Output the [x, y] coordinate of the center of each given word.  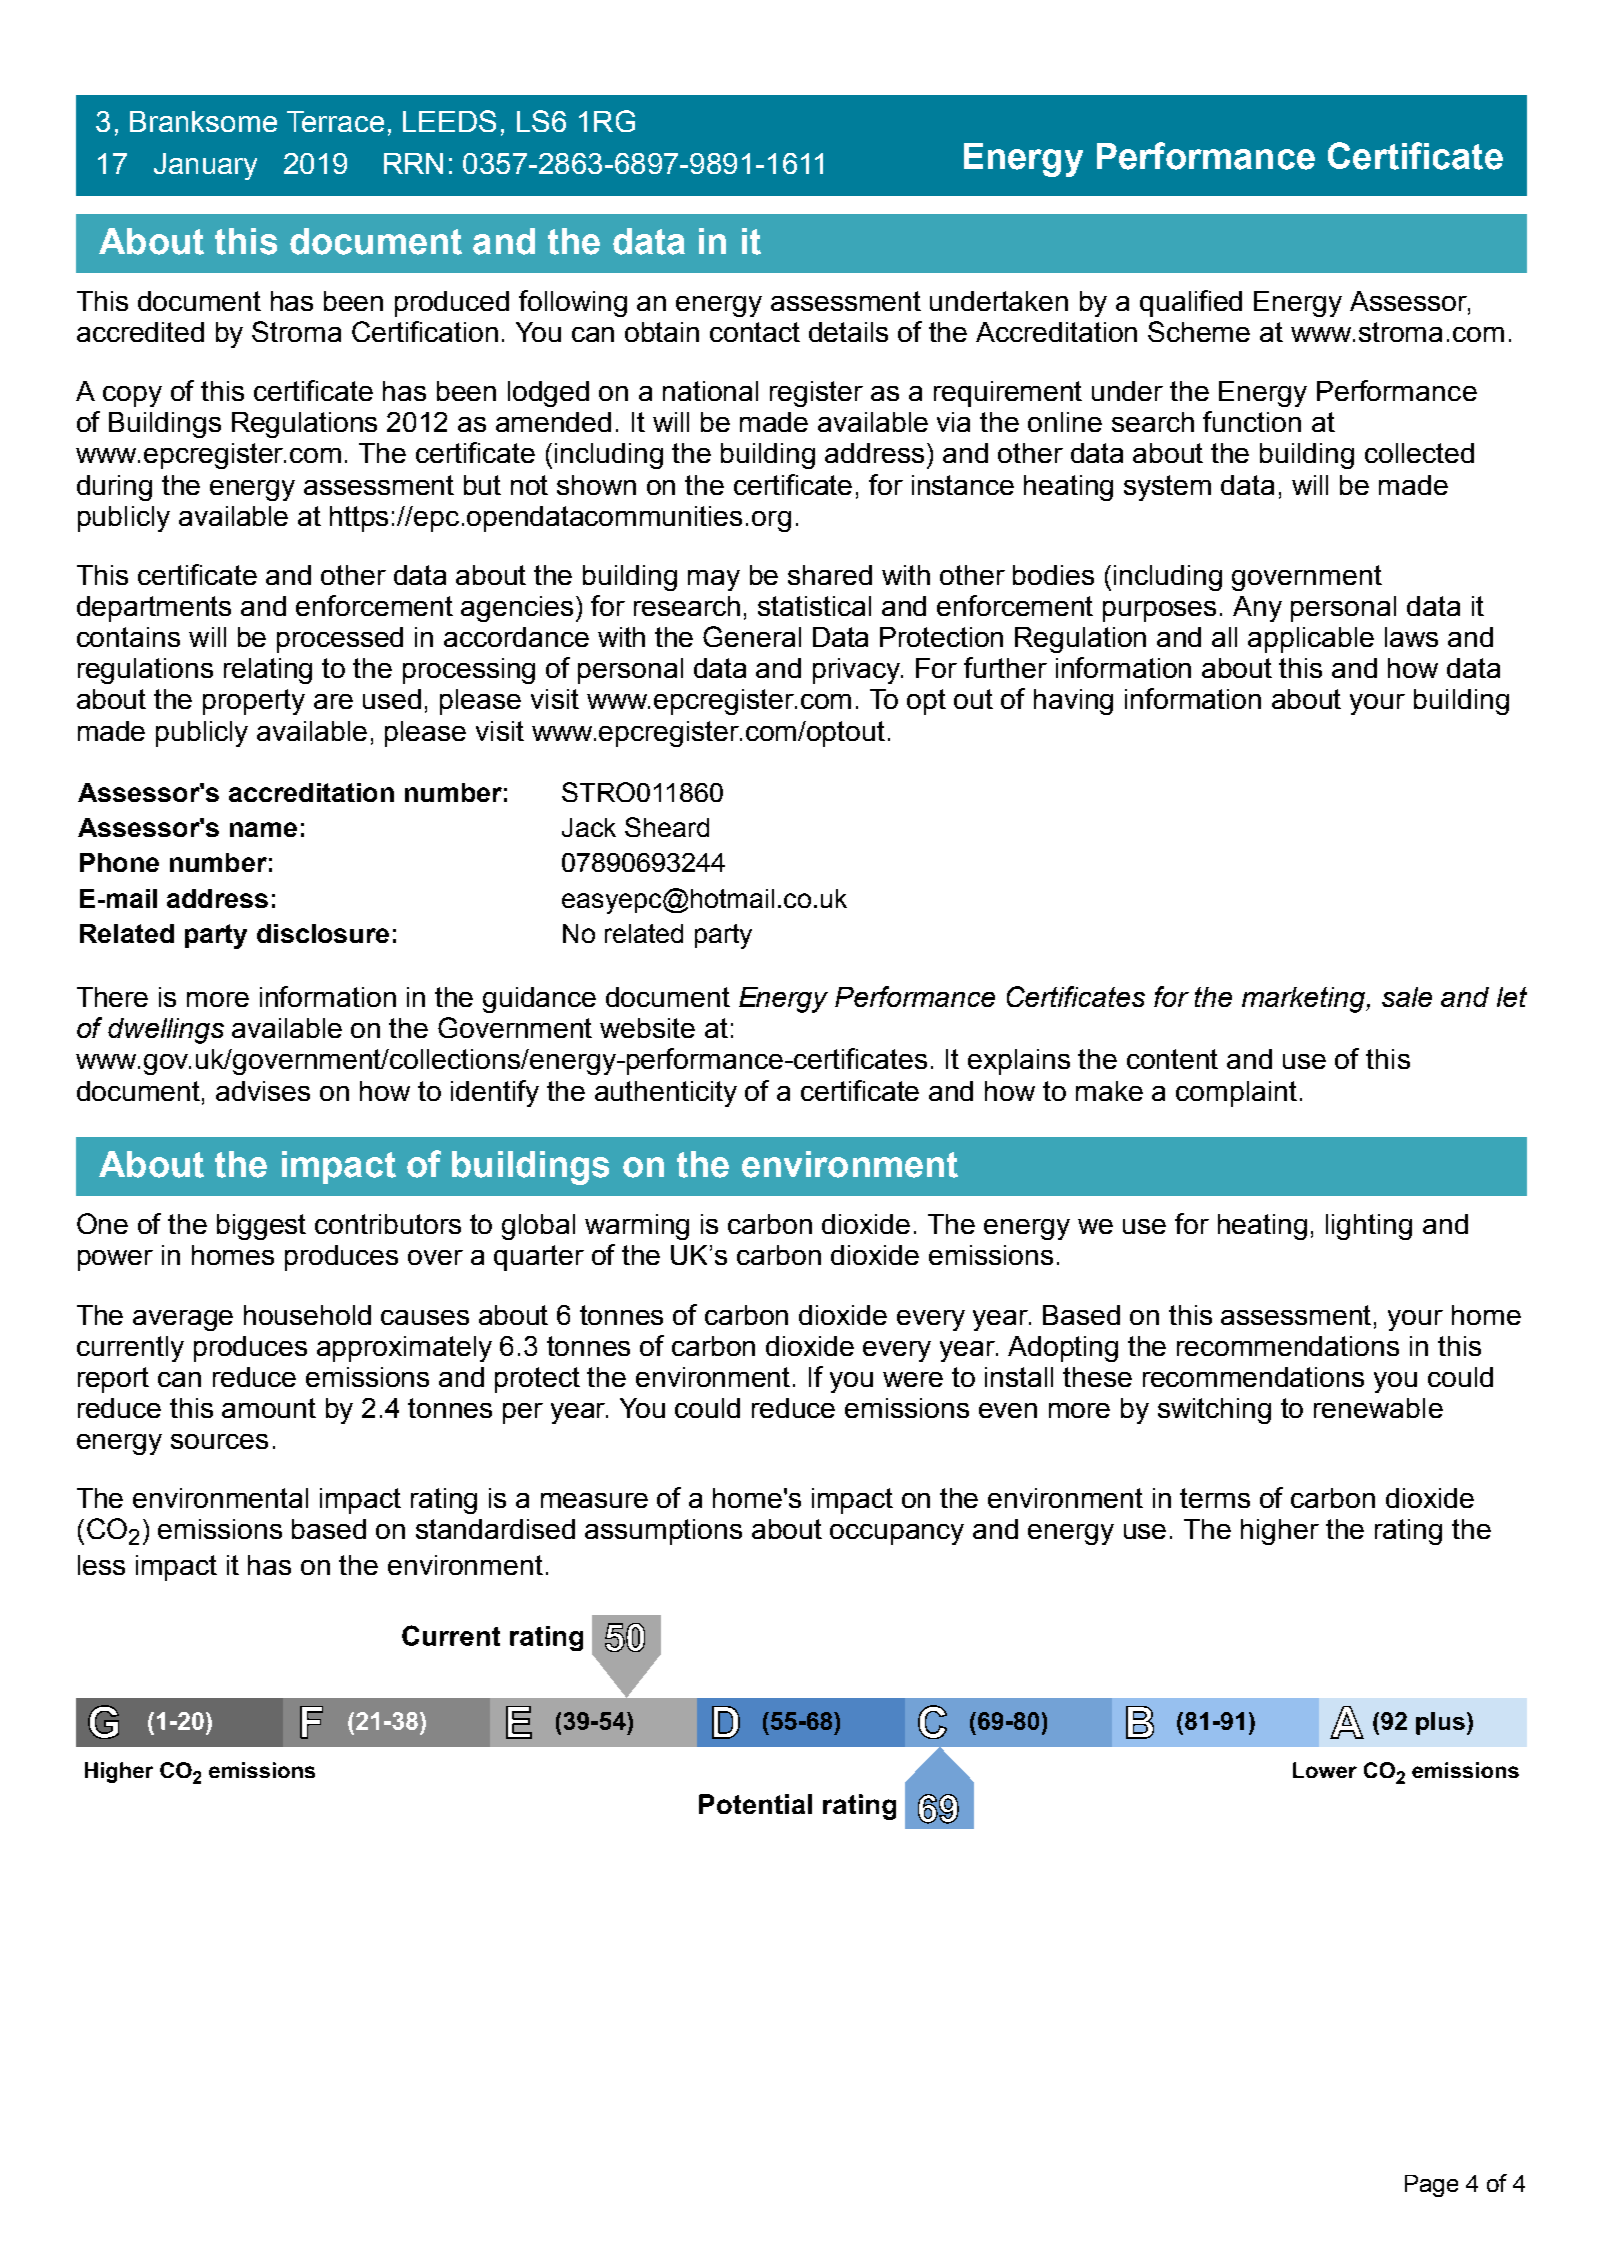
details [848, 332]
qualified [1191, 303]
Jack [589, 827]
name [263, 829]
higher [1280, 1532]
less [101, 1565]
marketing [1305, 1000]
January [205, 166]
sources [219, 1441]
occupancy [897, 1534]
